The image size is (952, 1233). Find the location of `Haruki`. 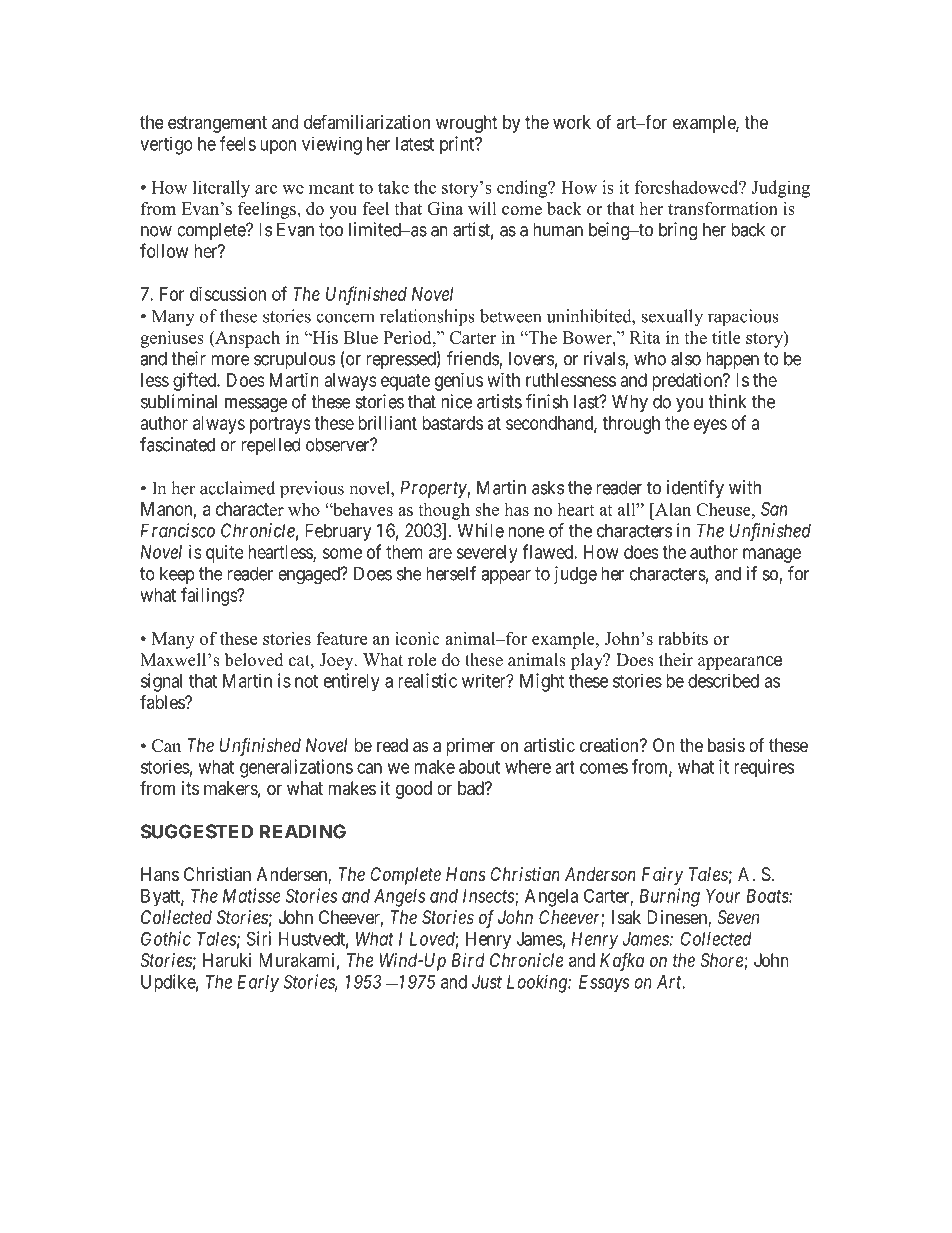

Haruki is located at coordinates (227, 960).
